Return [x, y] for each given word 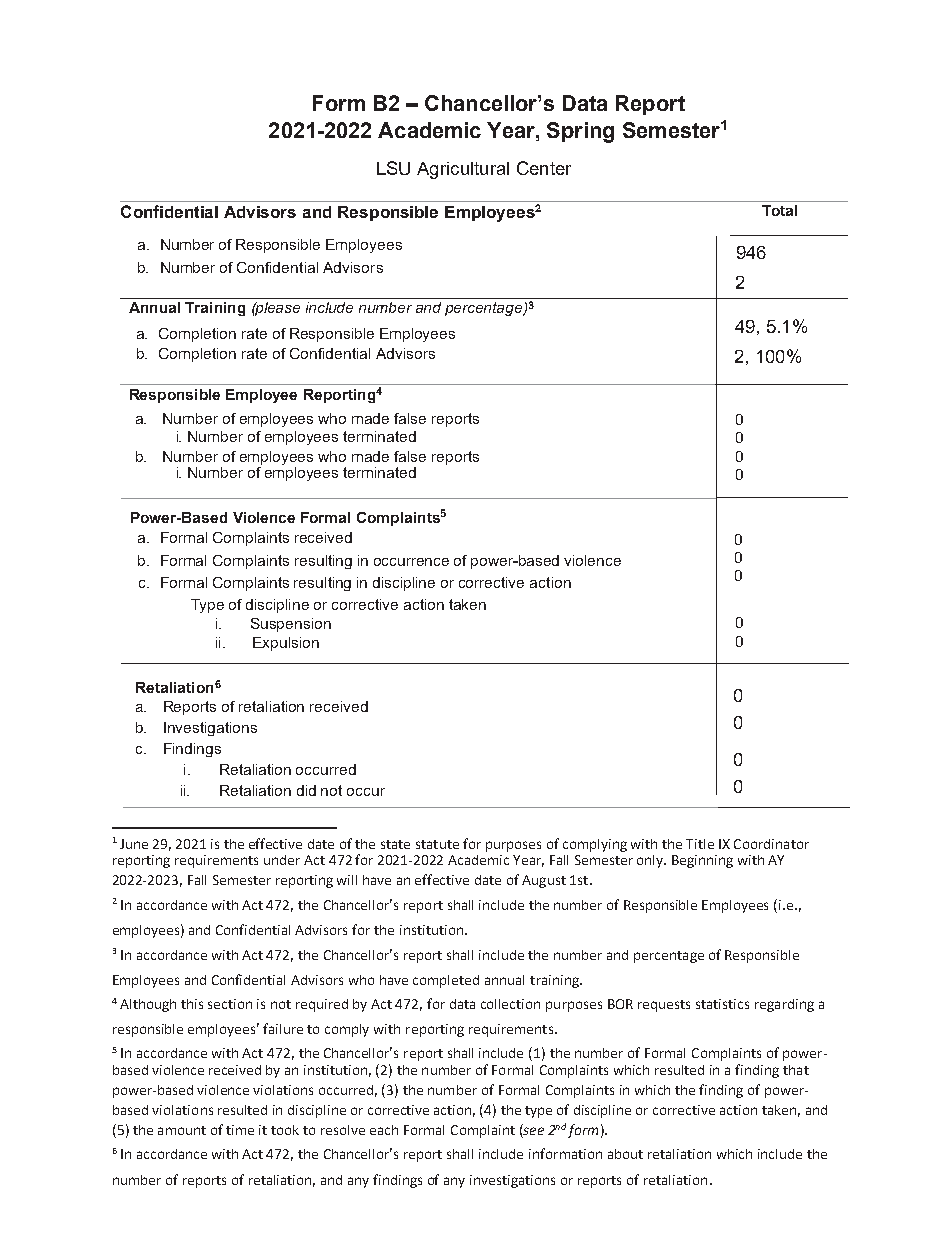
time [240, 1130]
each [384, 1130]
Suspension [291, 625]
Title [700, 844]
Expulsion [286, 644]
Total [779, 210]
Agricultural [463, 170]
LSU [393, 168]
